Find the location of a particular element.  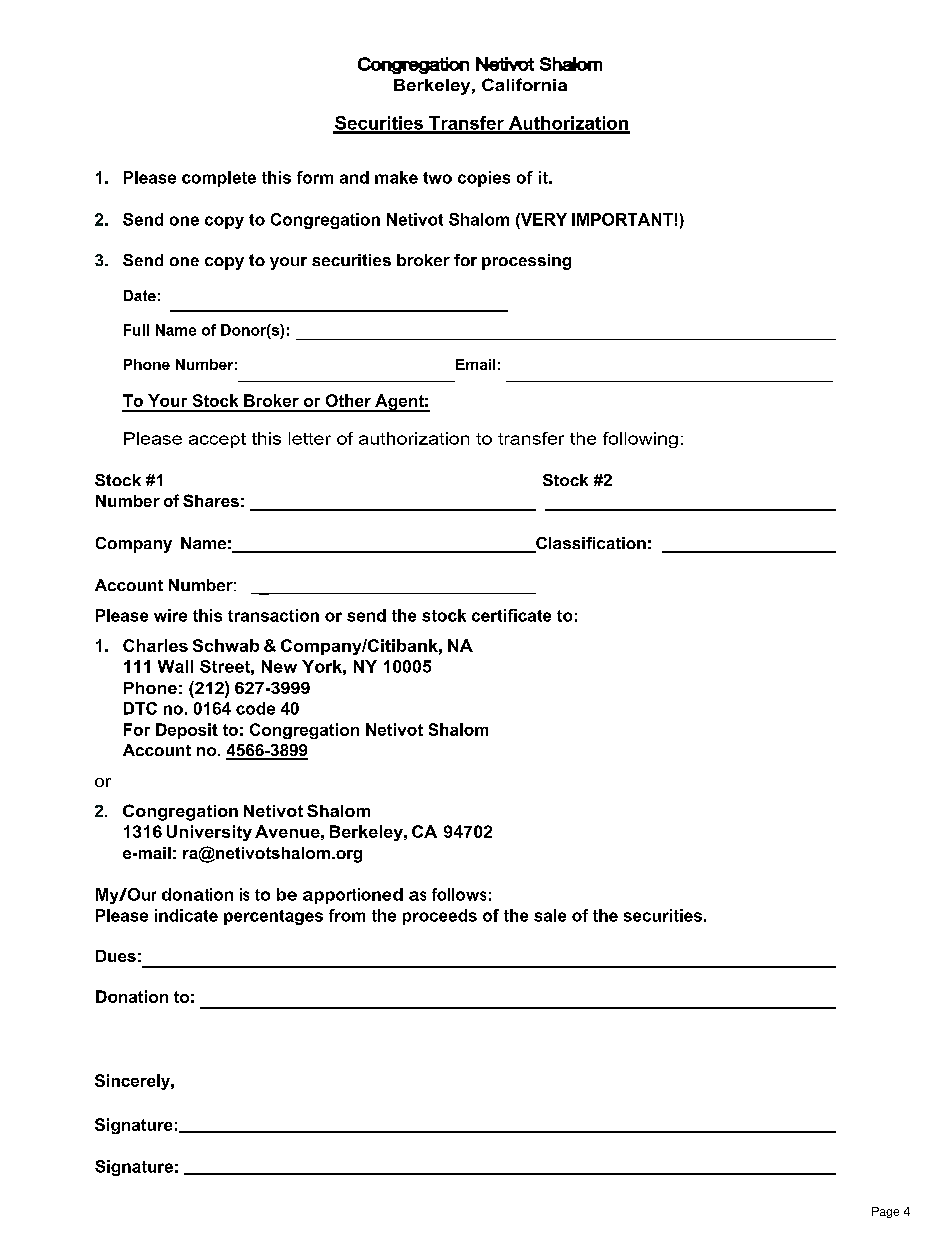

following is located at coordinates (640, 440).
